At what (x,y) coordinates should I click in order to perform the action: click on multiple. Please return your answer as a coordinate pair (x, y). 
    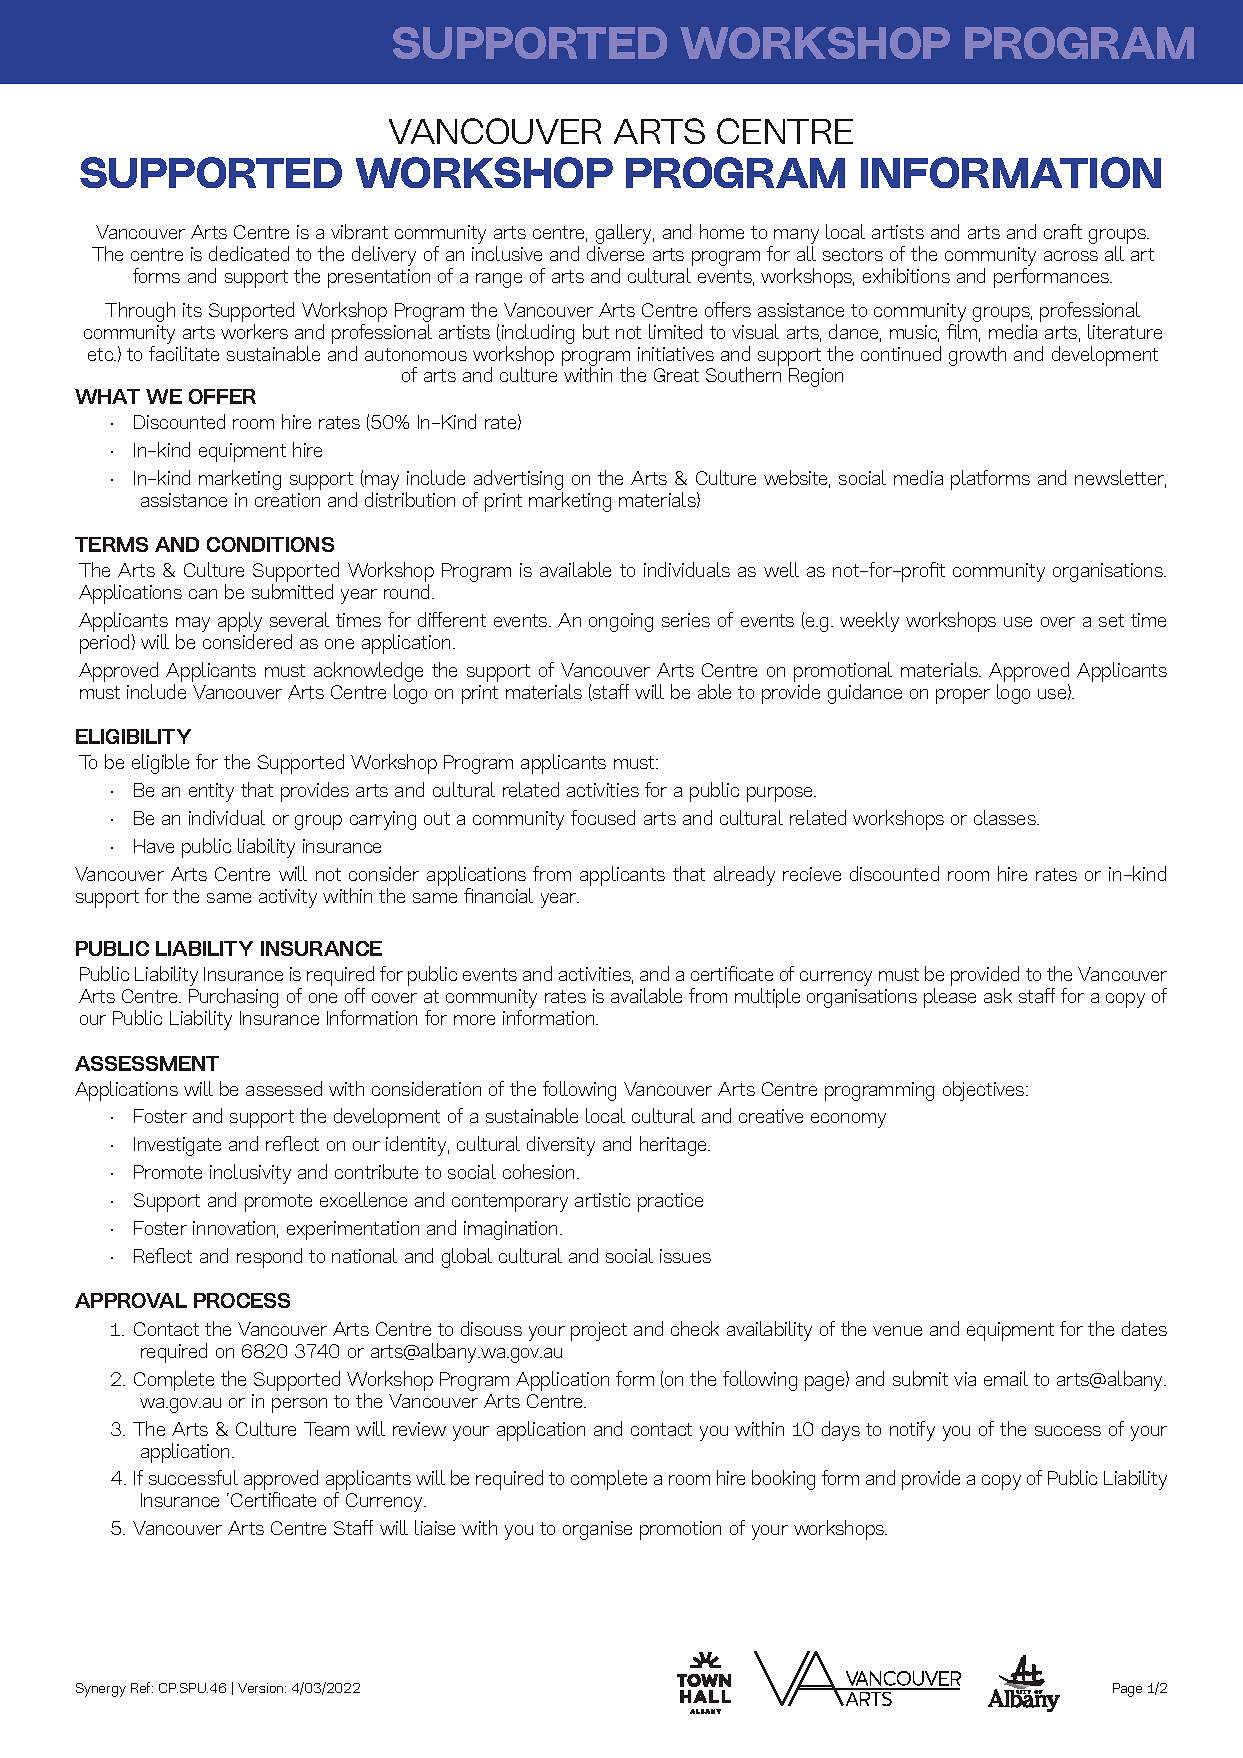
    Looking at the image, I should click on (767, 998).
